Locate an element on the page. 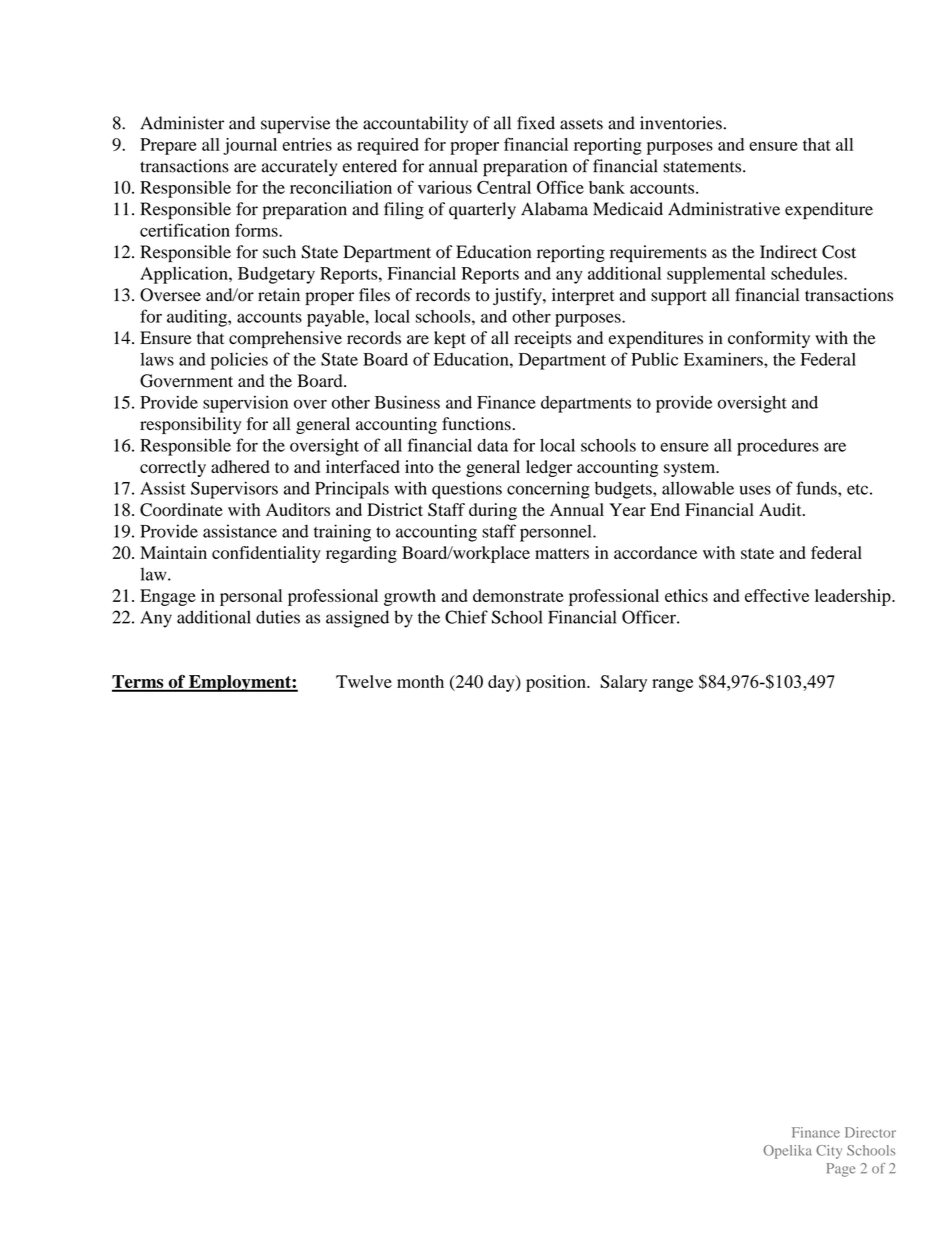 The image size is (952, 1233). month is located at coordinates (420, 681).
